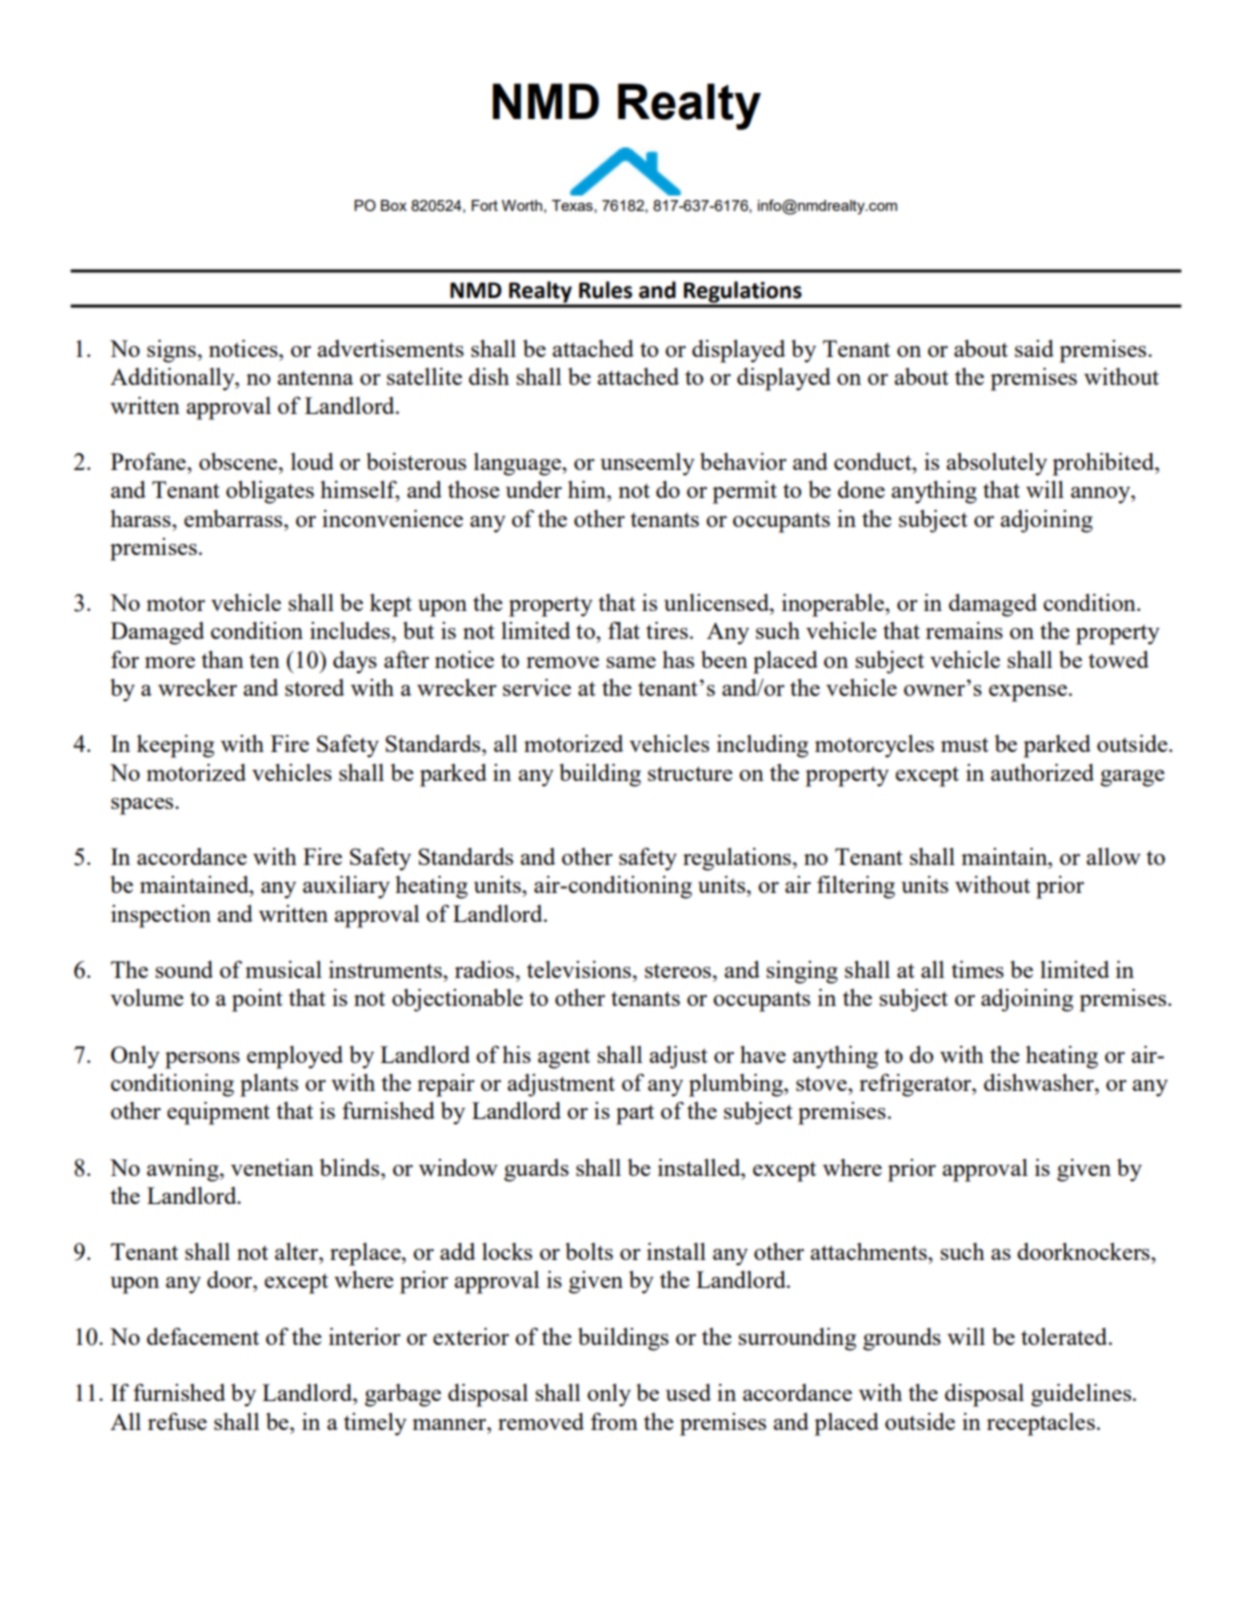 The image size is (1252, 1620). What do you see at coordinates (678, 971) in the screenshot?
I see `stereos` at bounding box center [678, 971].
